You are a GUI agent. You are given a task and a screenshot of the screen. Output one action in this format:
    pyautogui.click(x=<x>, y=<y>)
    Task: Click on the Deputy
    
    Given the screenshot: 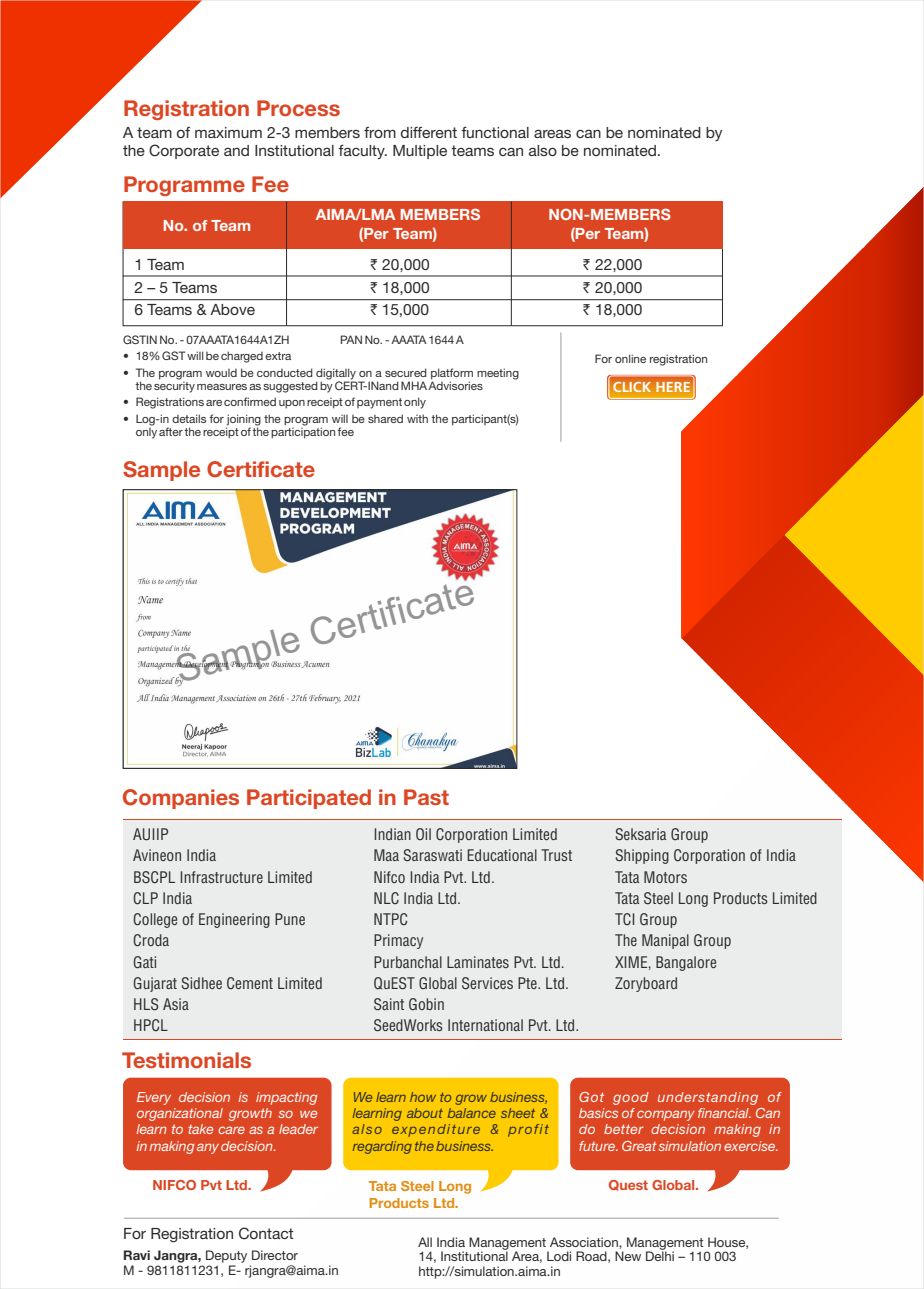 What is the action you would take?
    pyautogui.click(x=226, y=1256)
